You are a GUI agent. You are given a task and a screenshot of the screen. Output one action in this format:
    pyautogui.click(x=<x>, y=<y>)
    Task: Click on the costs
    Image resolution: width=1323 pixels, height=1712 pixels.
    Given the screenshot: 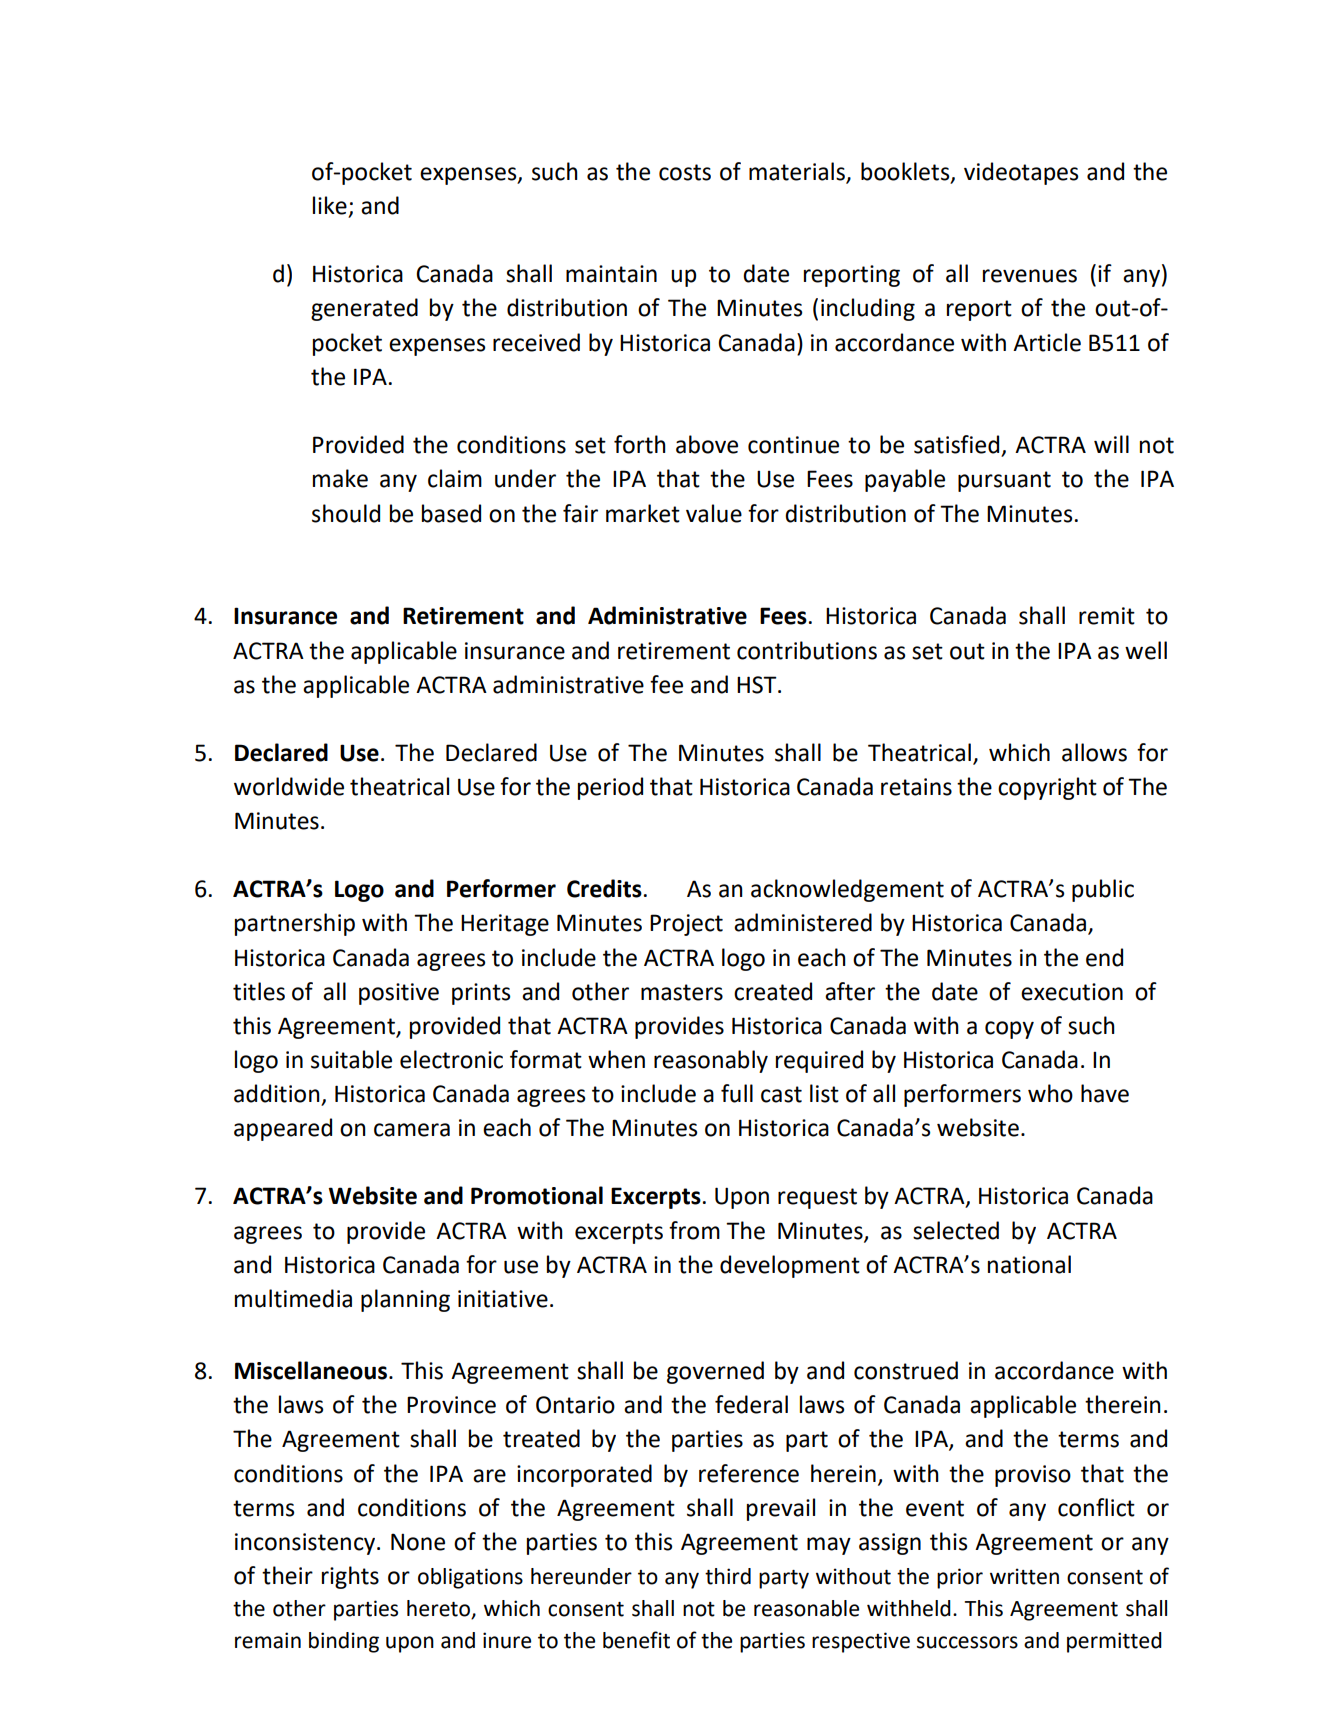 What is the action you would take?
    pyautogui.click(x=685, y=172)
